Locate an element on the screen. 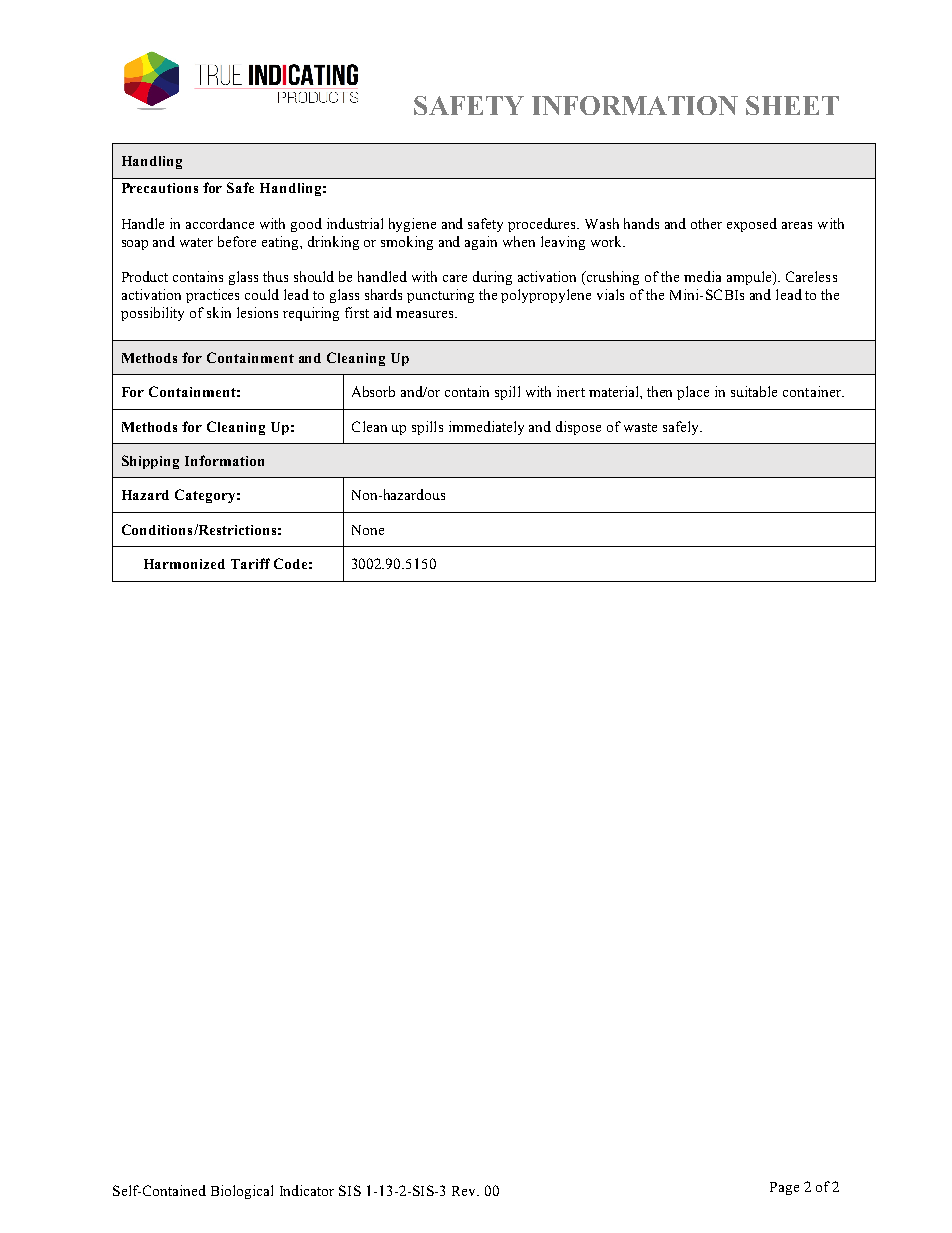 The image size is (952, 1233). Indicator is located at coordinates (307, 1190).
